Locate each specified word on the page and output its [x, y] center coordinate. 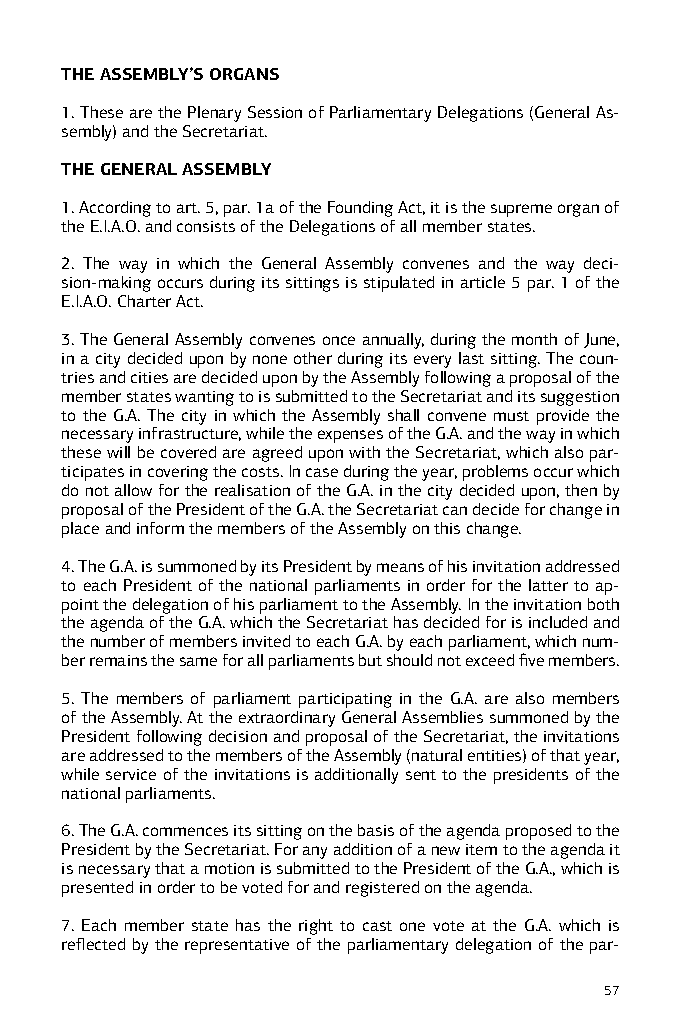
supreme [521, 210]
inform [160, 528]
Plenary [214, 114]
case [322, 472]
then [581, 490]
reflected [93, 944]
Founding [360, 209]
